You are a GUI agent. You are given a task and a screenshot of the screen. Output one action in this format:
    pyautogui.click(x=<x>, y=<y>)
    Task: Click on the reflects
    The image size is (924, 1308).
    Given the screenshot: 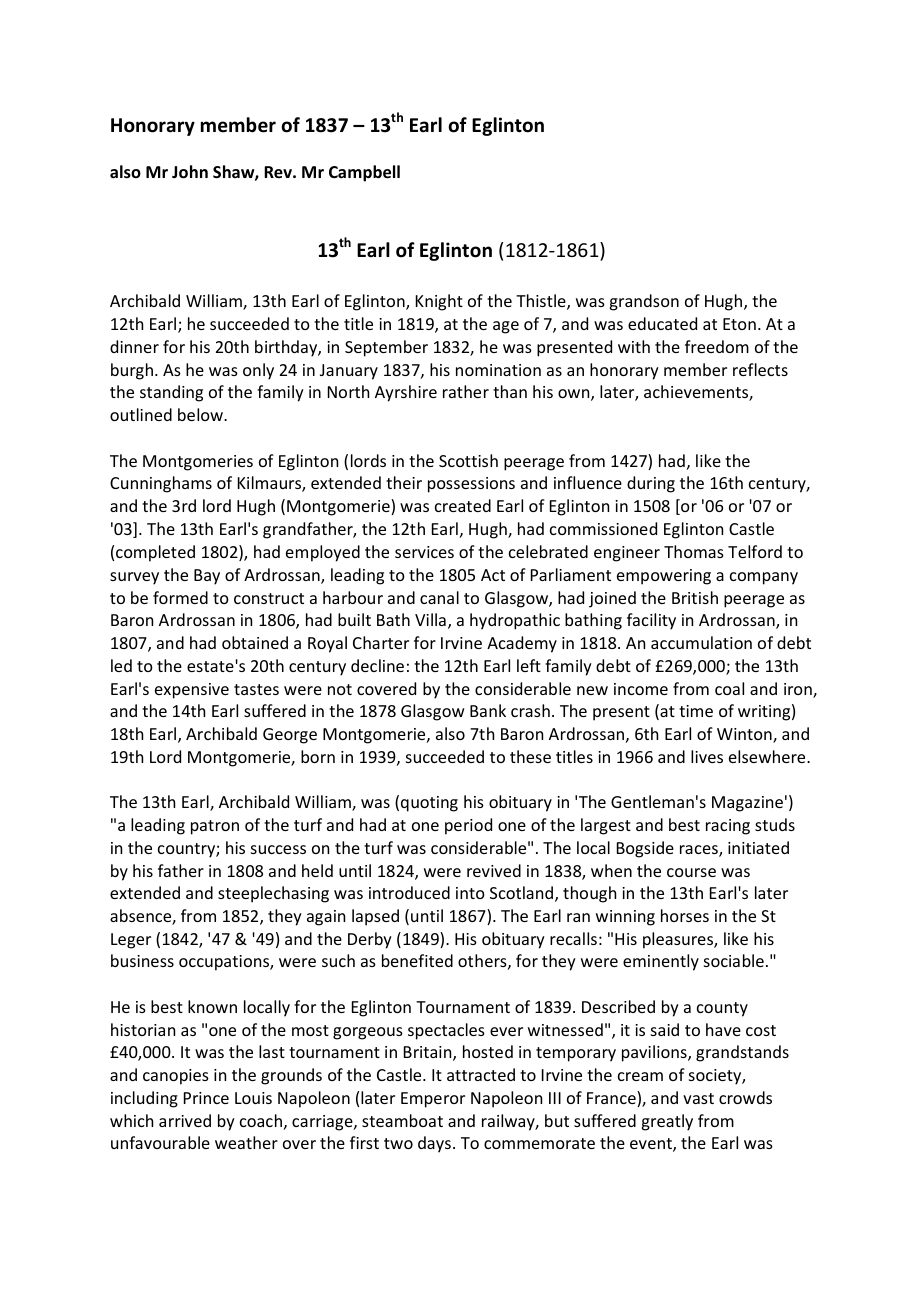 What is the action you would take?
    pyautogui.click(x=760, y=369)
